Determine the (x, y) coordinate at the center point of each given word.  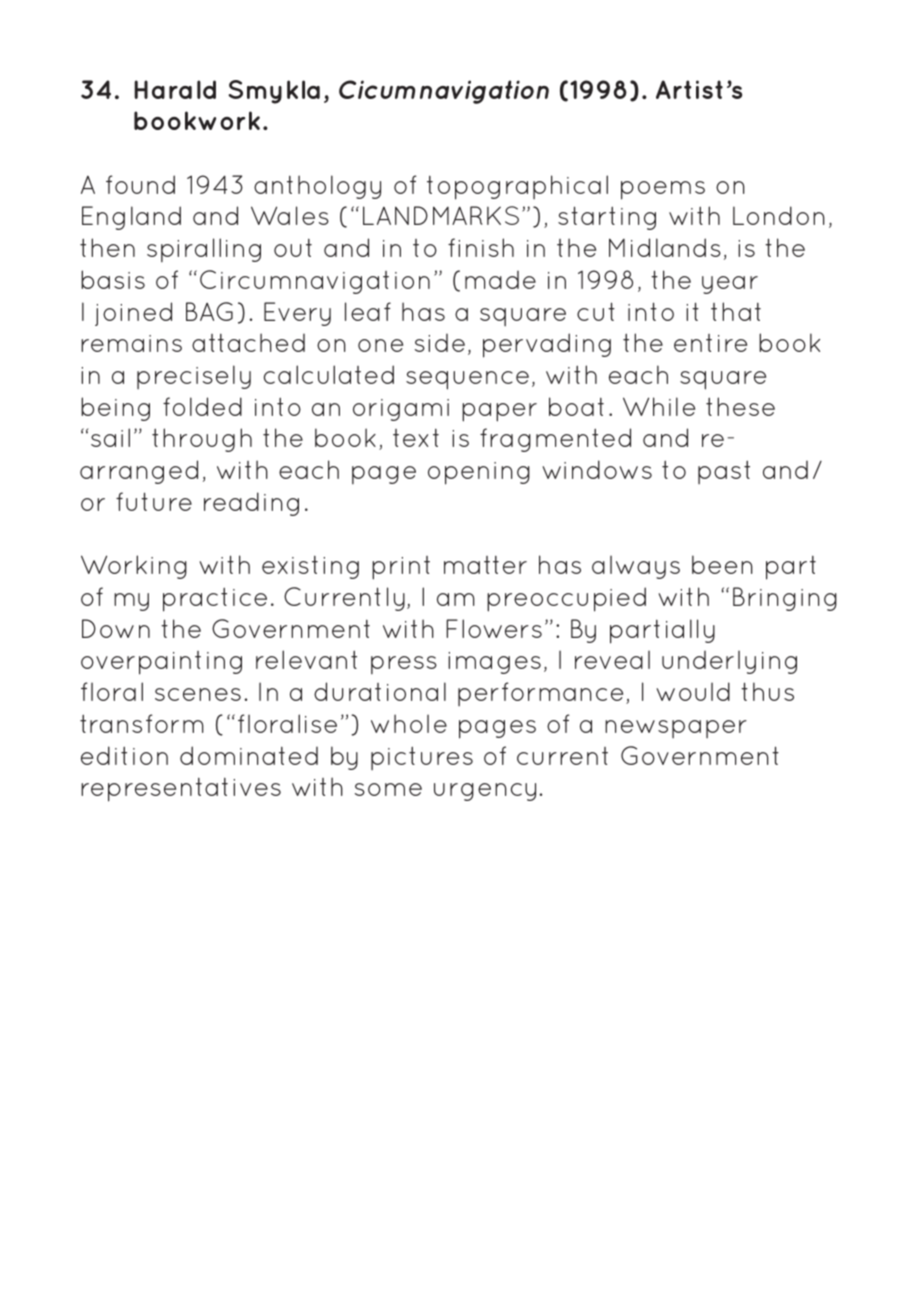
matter (485, 564)
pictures (422, 758)
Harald (175, 89)
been (722, 564)
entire (710, 343)
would (693, 691)
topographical (517, 187)
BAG (209, 311)
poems (663, 190)
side (440, 342)
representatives (181, 789)
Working (134, 567)
